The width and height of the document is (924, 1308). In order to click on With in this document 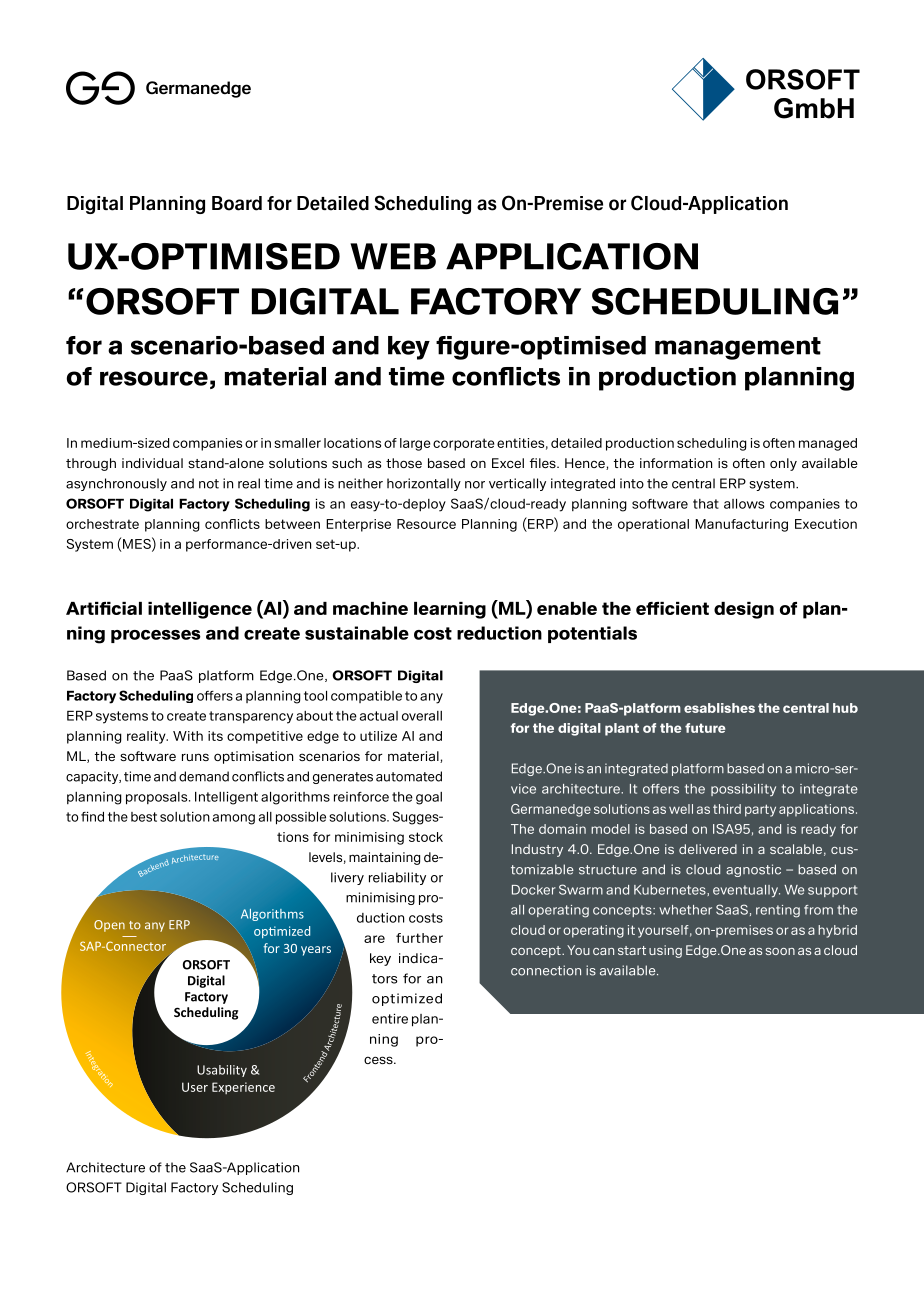, I will do `click(188, 736)`.
